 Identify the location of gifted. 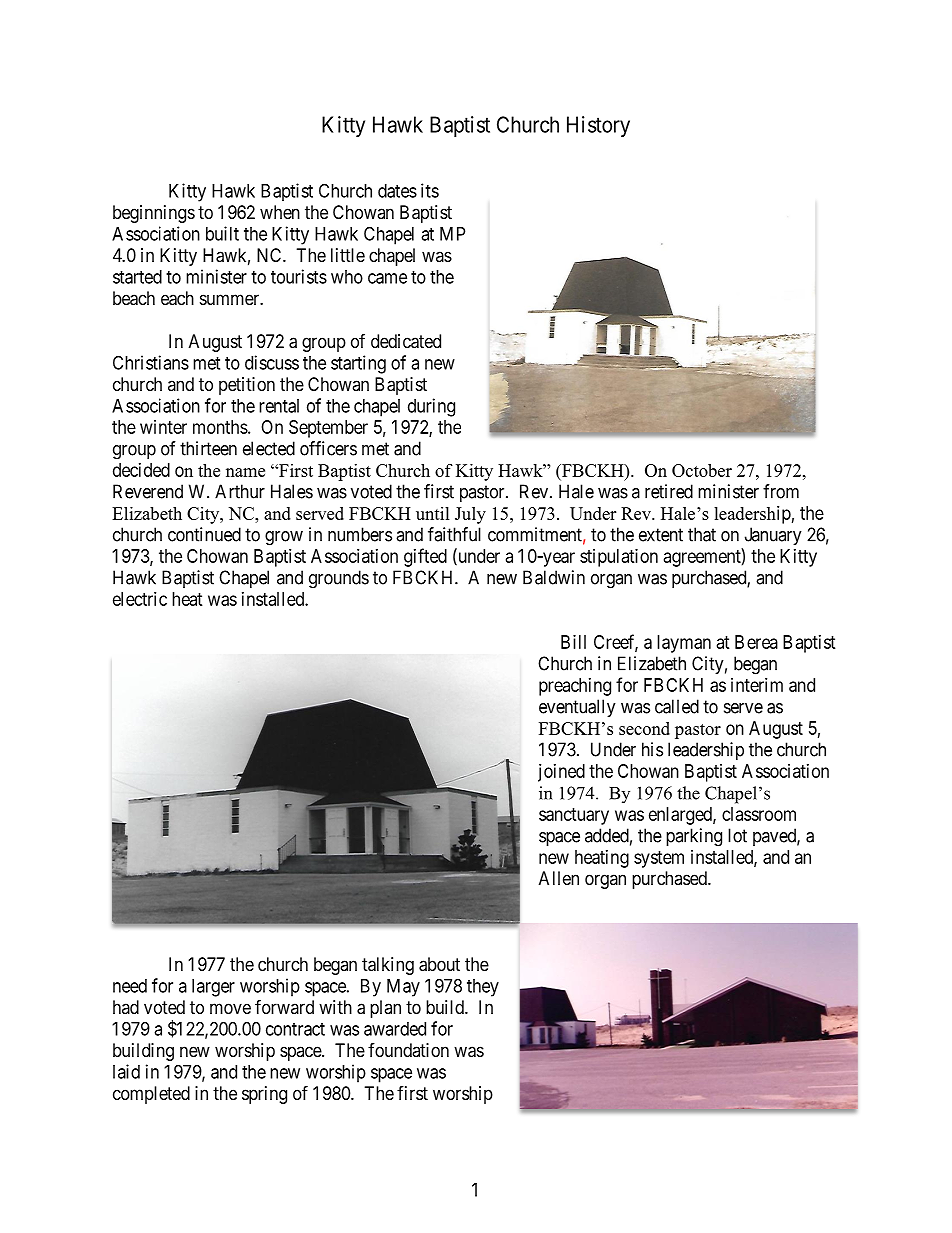
(425, 557).
